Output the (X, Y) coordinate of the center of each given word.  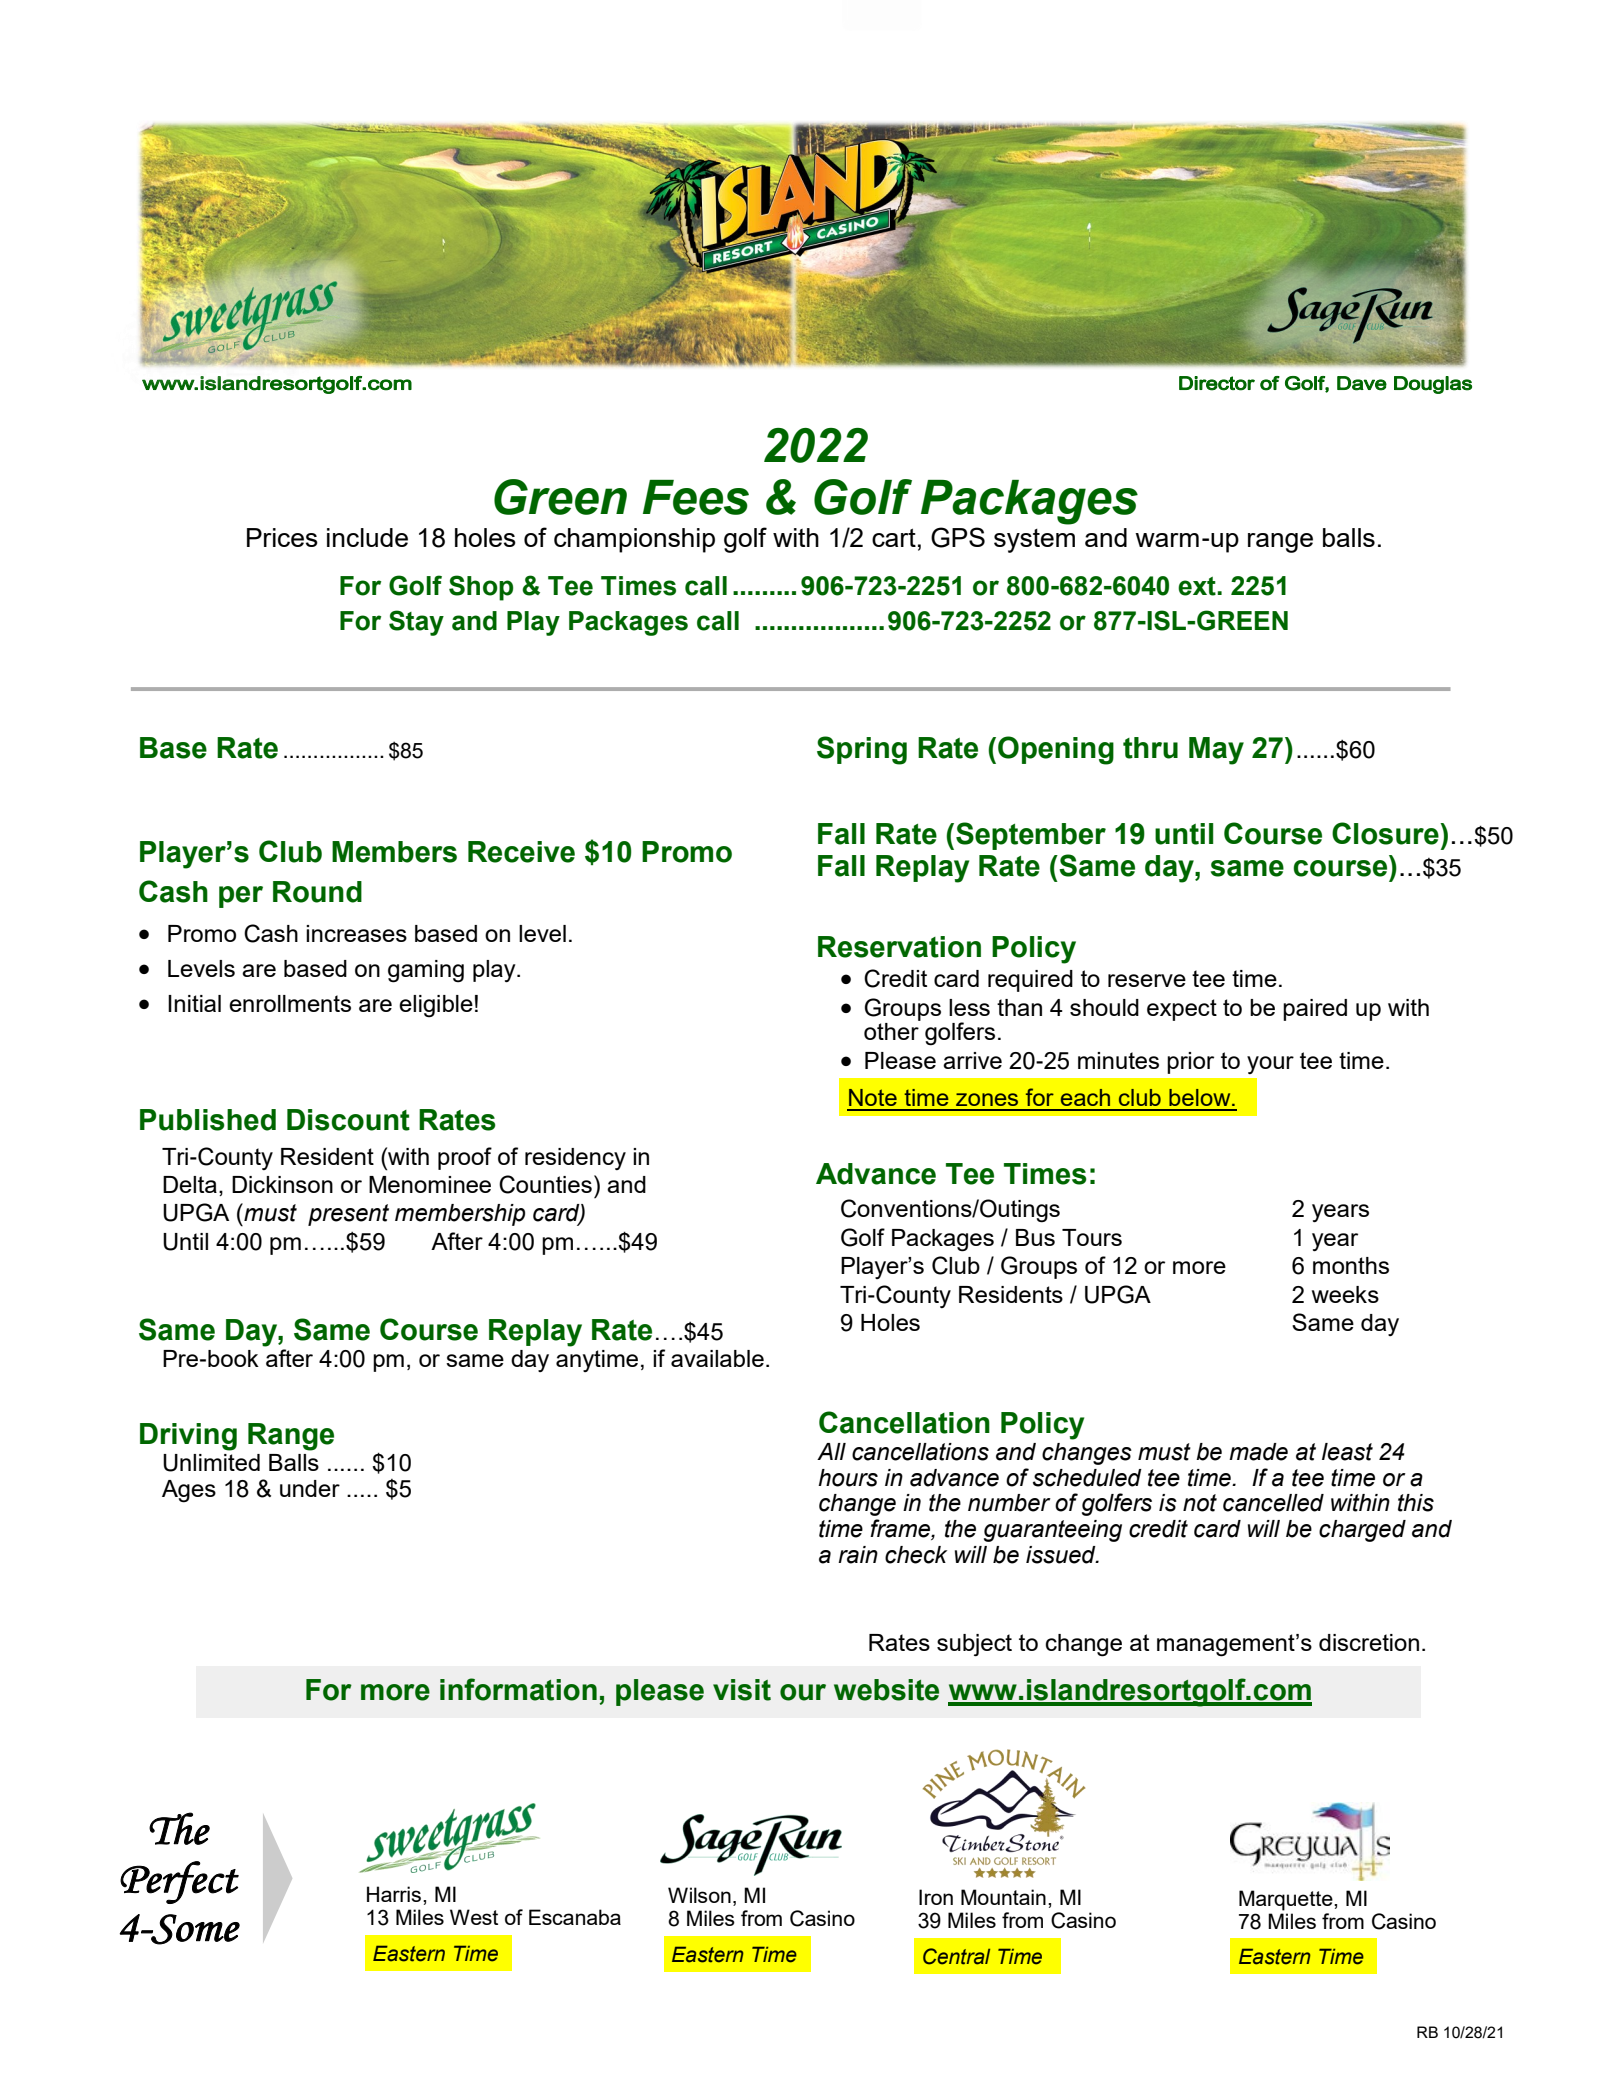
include (367, 537)
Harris (394, 1894)
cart (894, 537)
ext (1198, 586)
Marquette (1287, 1900)
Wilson (699, 1895)
